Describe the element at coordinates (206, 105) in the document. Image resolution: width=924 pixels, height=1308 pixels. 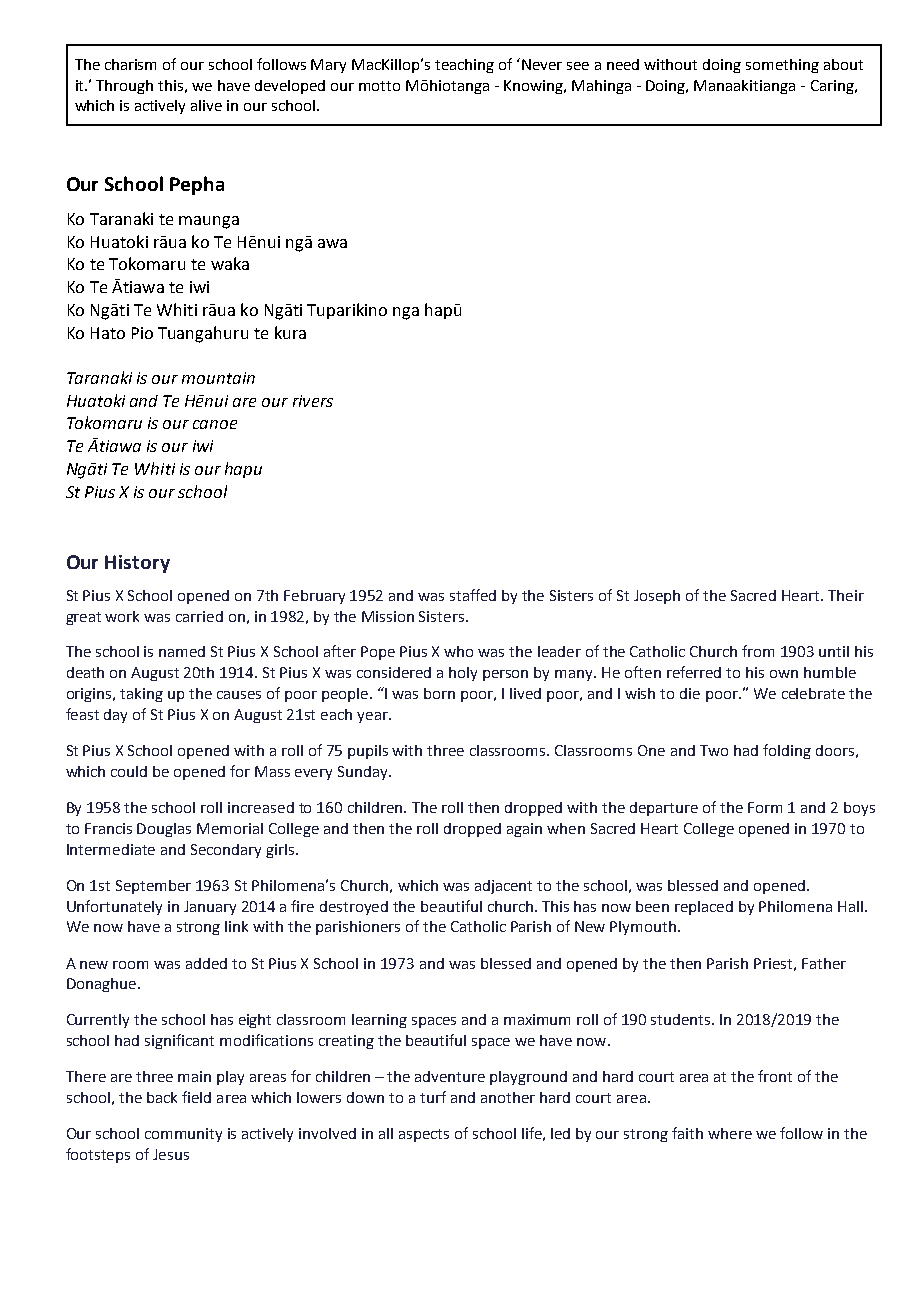
I see `alive` at that location.
